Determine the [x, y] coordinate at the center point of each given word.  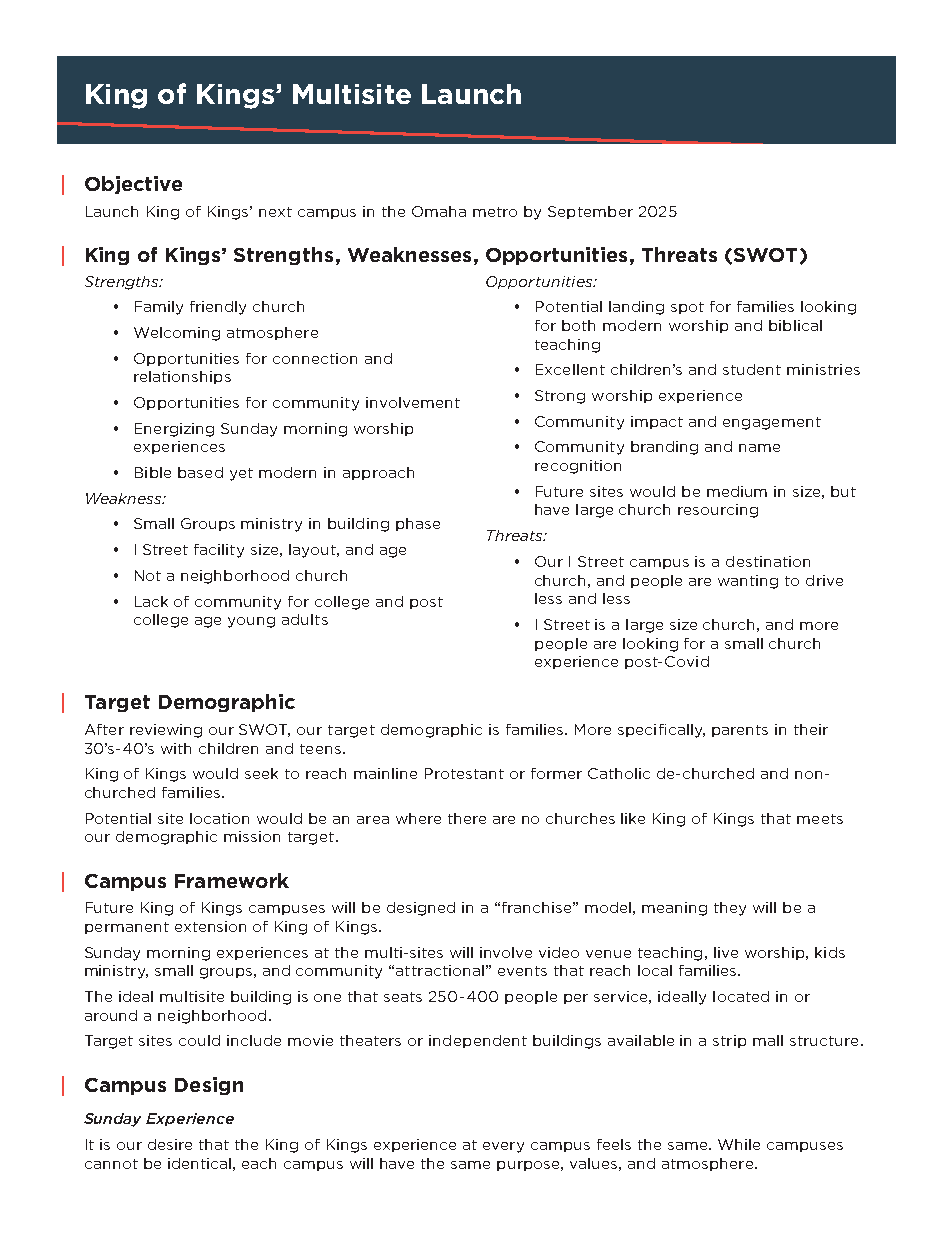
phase [418, 524]
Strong [560, 397]
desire [170, 1144]
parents [740, 731]
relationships [182, 377]
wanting [748, 582]
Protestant [464, 773]
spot [687, 308]
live [726, 952]
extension [210, 926]
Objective [133, 185]
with [176, 748]
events [522, 971]
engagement [772, 423]
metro [495, 212]
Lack [151, 601]
